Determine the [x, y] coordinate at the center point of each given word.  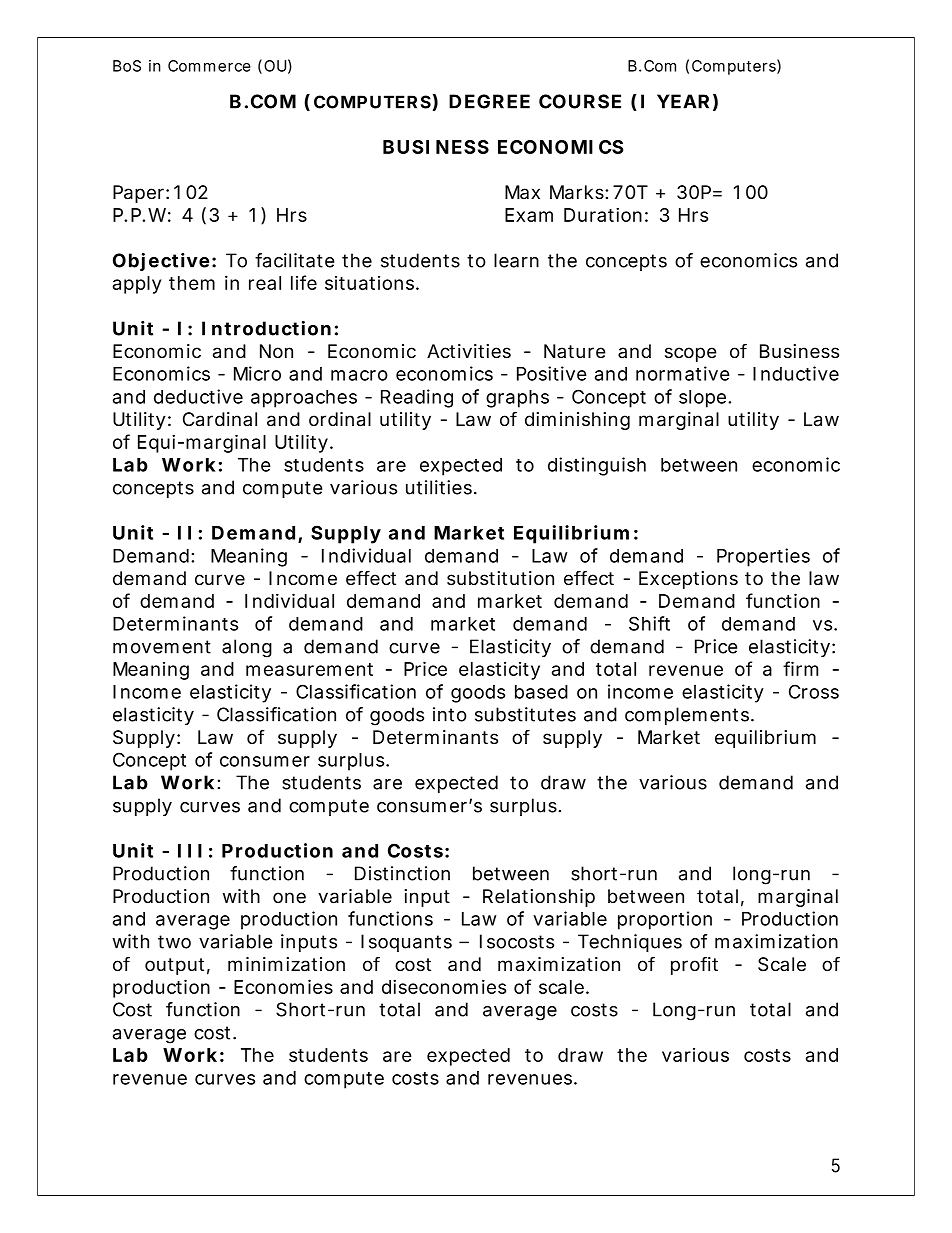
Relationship [539, 898]
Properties [763, 557]
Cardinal [220, 419]
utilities [439, 487]
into [450, 714]
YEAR [683, 101]
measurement [309, 669]
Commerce [209, 66]
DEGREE [489, 101]
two [174, 942]
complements [688, 716]
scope [691, 354]
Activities [469, 351]
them [192, 283]
